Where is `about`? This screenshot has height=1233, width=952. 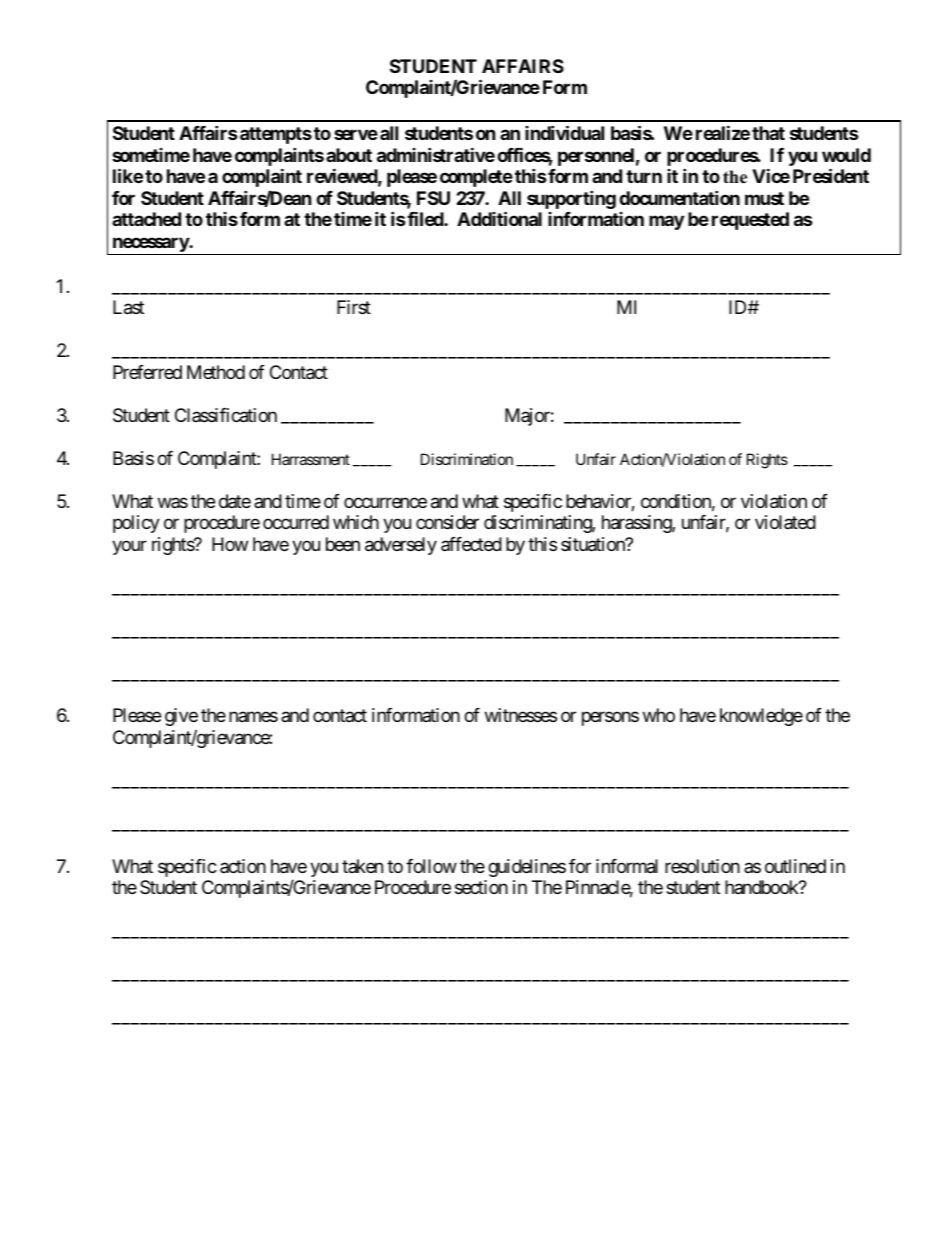
about is located at coordinates (349, 155).
